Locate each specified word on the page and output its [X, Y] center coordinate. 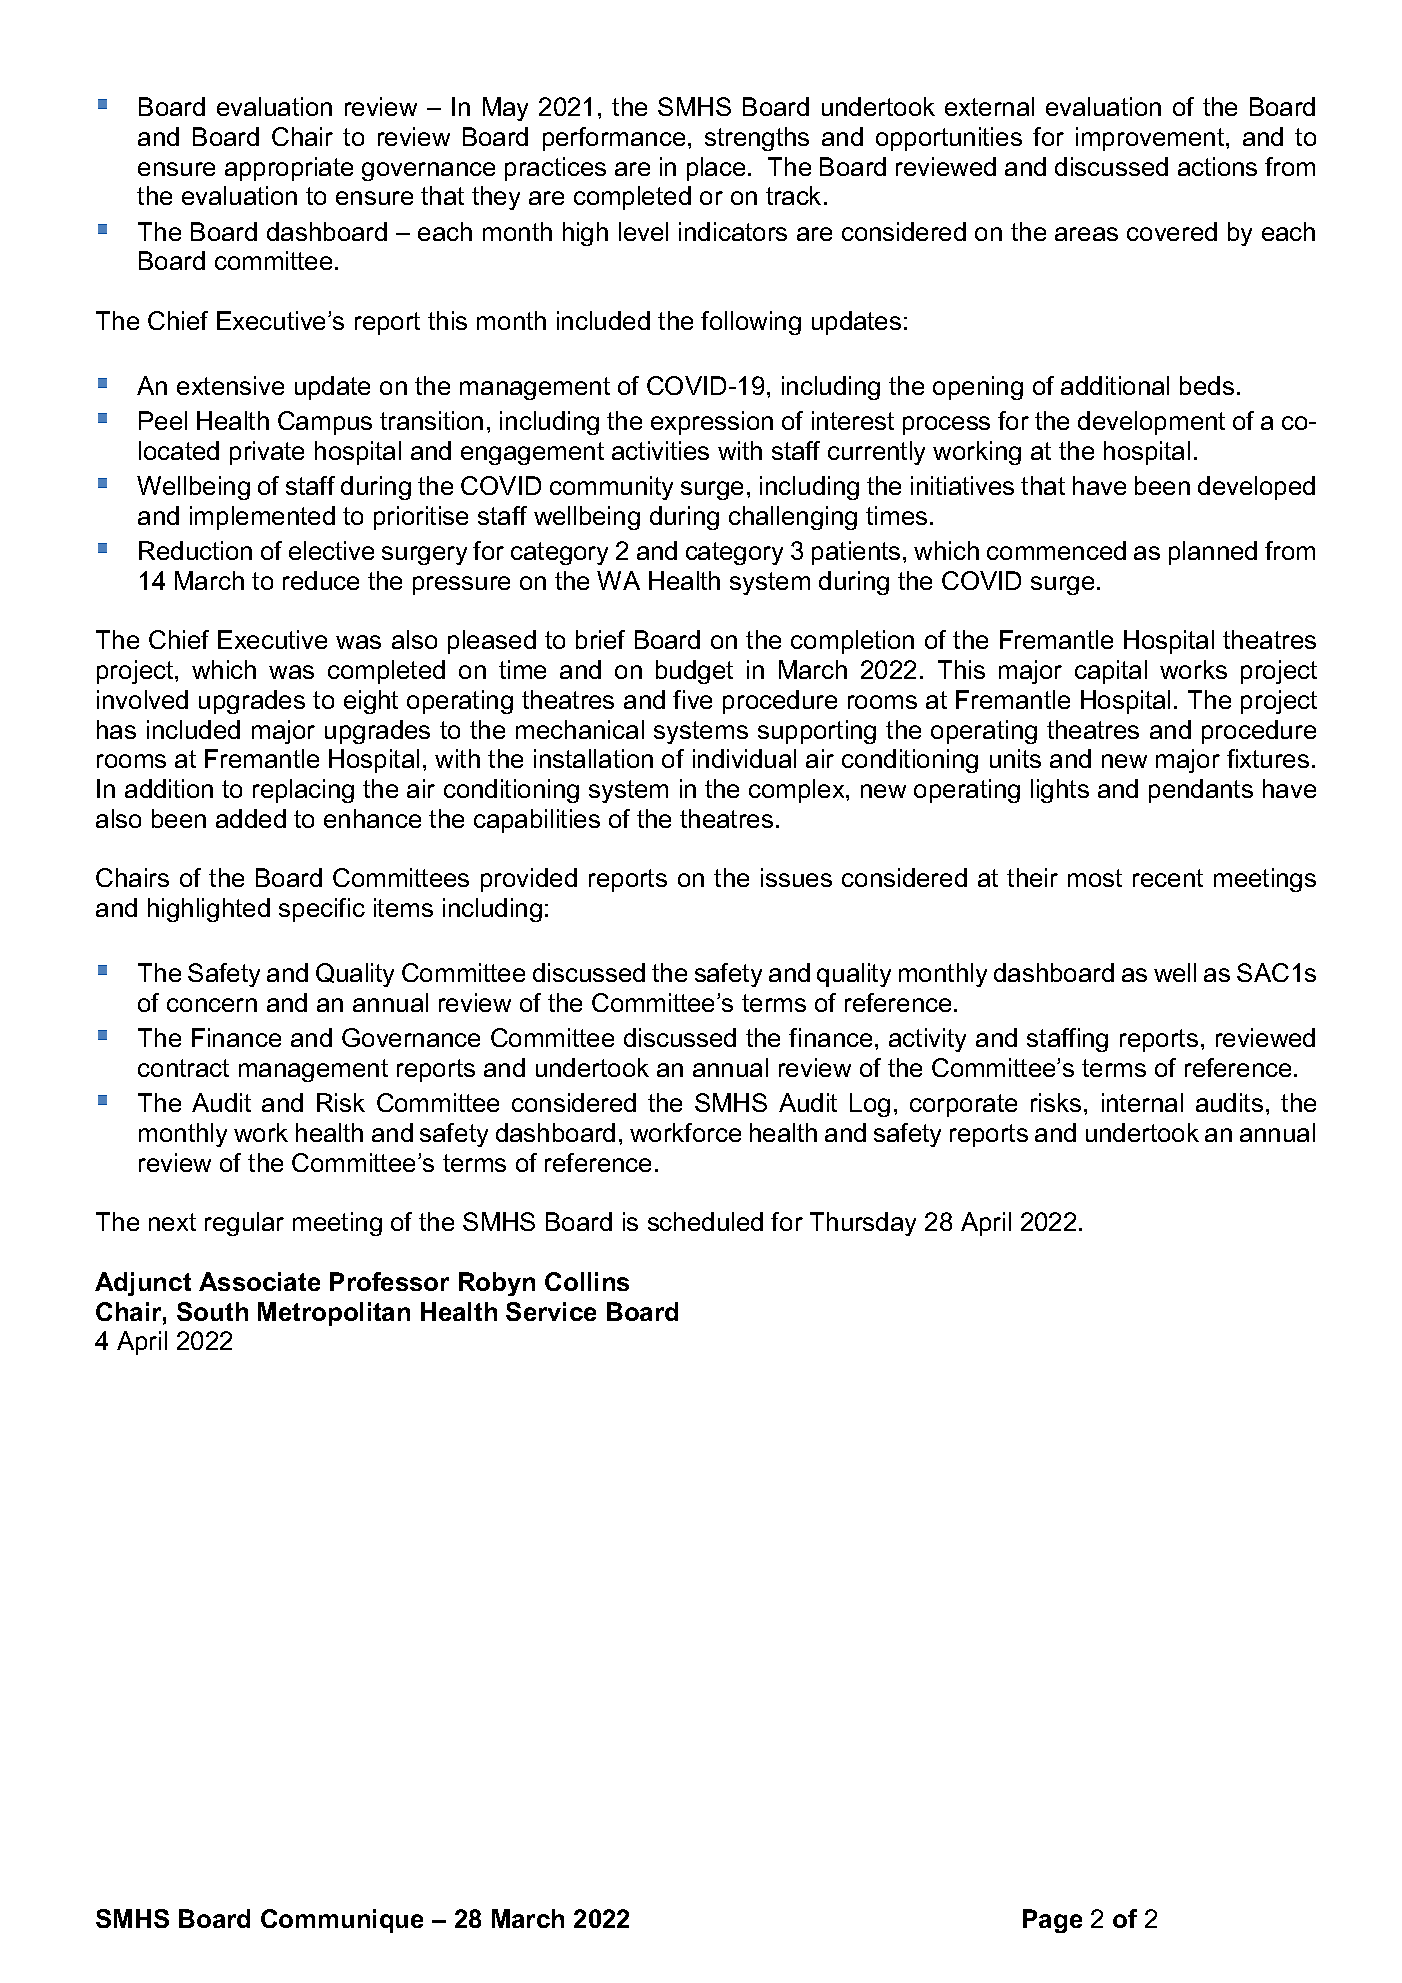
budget [694, 672]
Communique [342, 1921]
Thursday [863, 1224]
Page [1052, 1921]
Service [551, 1311]
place [716, 169]
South [212, 1311]
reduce [321, 580]
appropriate [289, 169]
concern [212, 1005]
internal [1142, 1102]
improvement [1151, 139]
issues [796, 877]
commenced [1056, 550]
